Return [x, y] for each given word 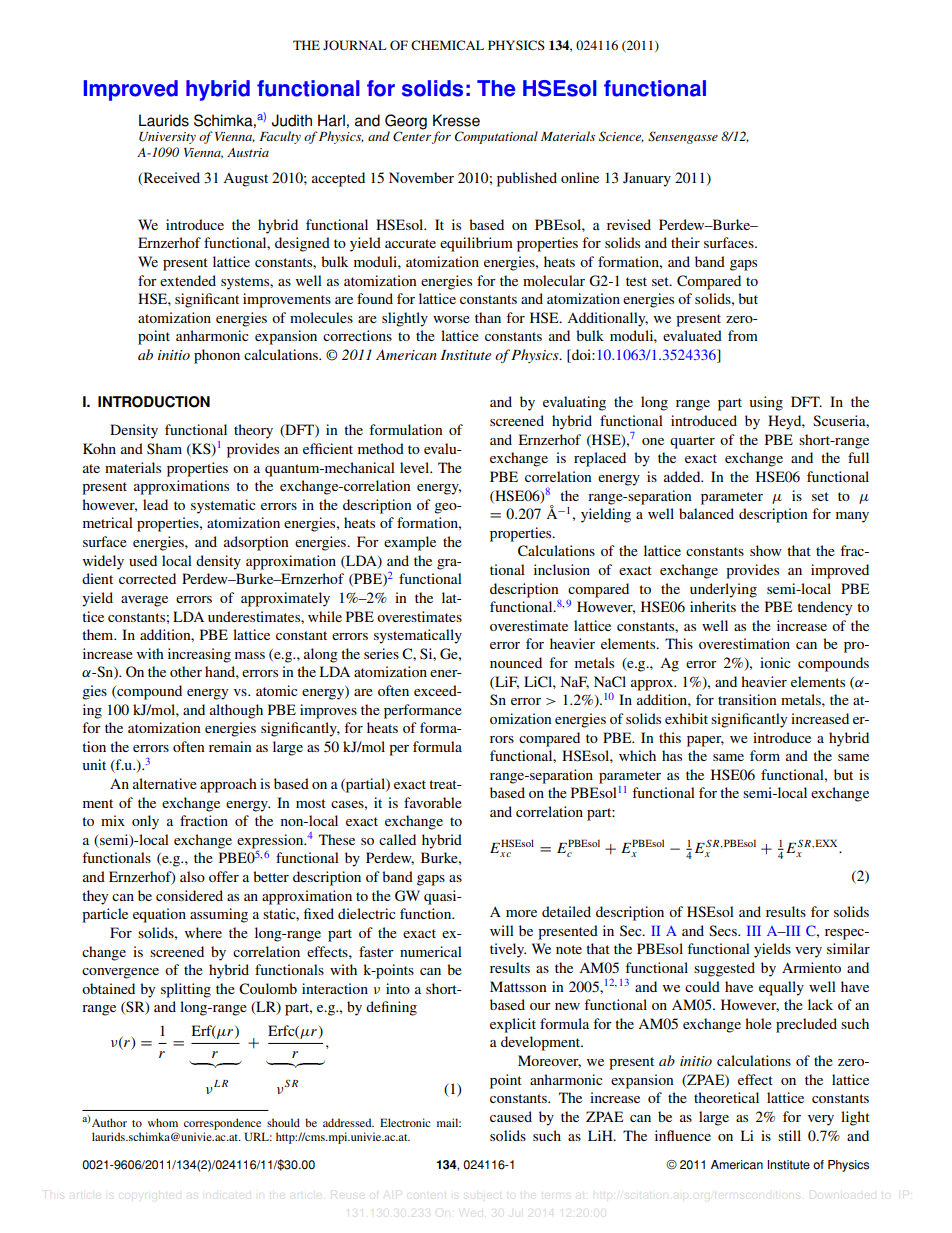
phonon [217, 356]
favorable [433, 802]
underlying [723, 590]
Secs [724, 931]
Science [621, 137]
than [488, 317]
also [192, 876]
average [144, 601]
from [743, 335]
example [410, 543]
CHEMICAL [447, 45]
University [167, 138]
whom [163, 1122]
